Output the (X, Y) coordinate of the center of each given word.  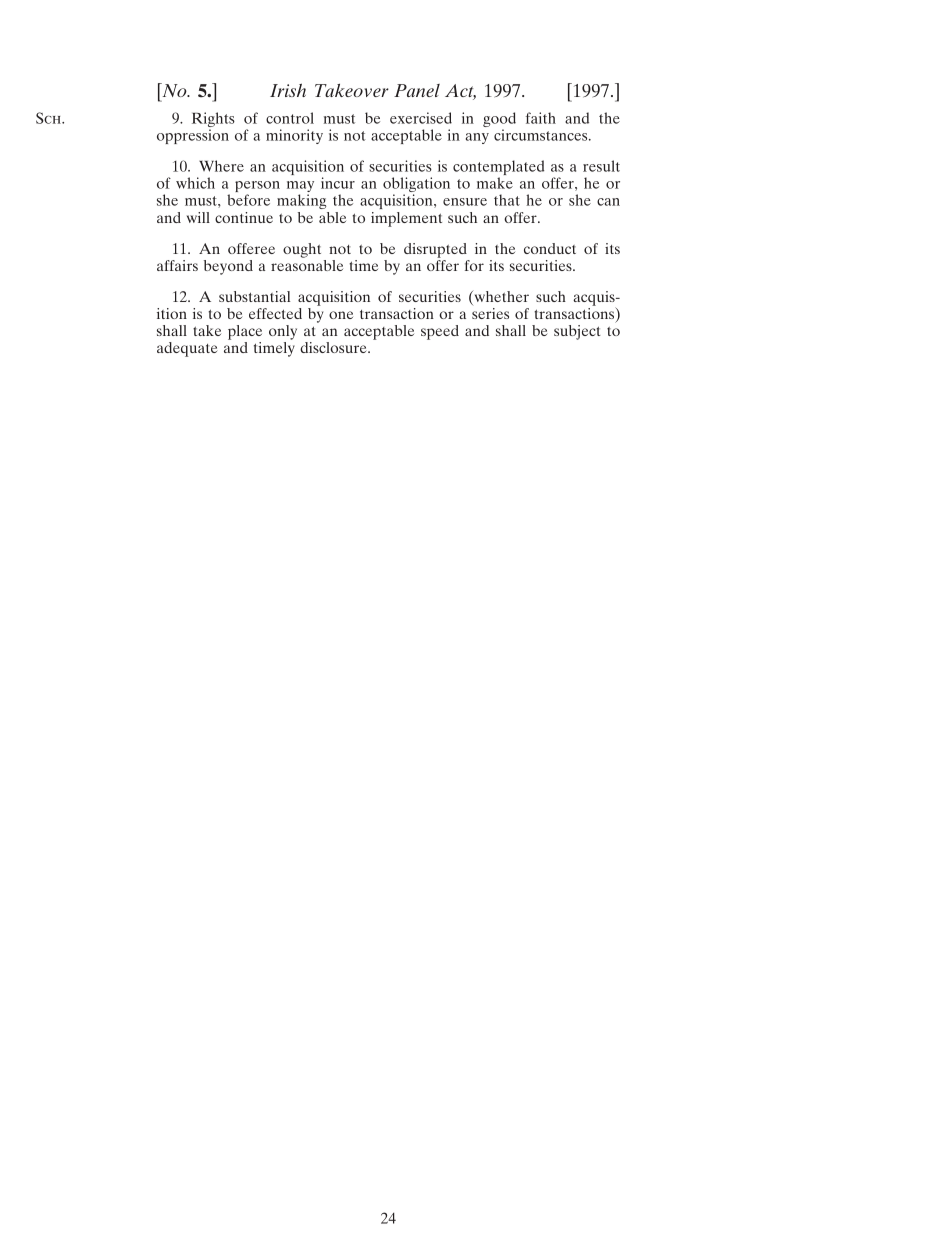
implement (406, 219)
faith (541, 118)
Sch (49, 118)
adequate (187, 349)
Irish (288, 90)
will (198, 217)
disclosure (334, 347)
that (507, 200)
